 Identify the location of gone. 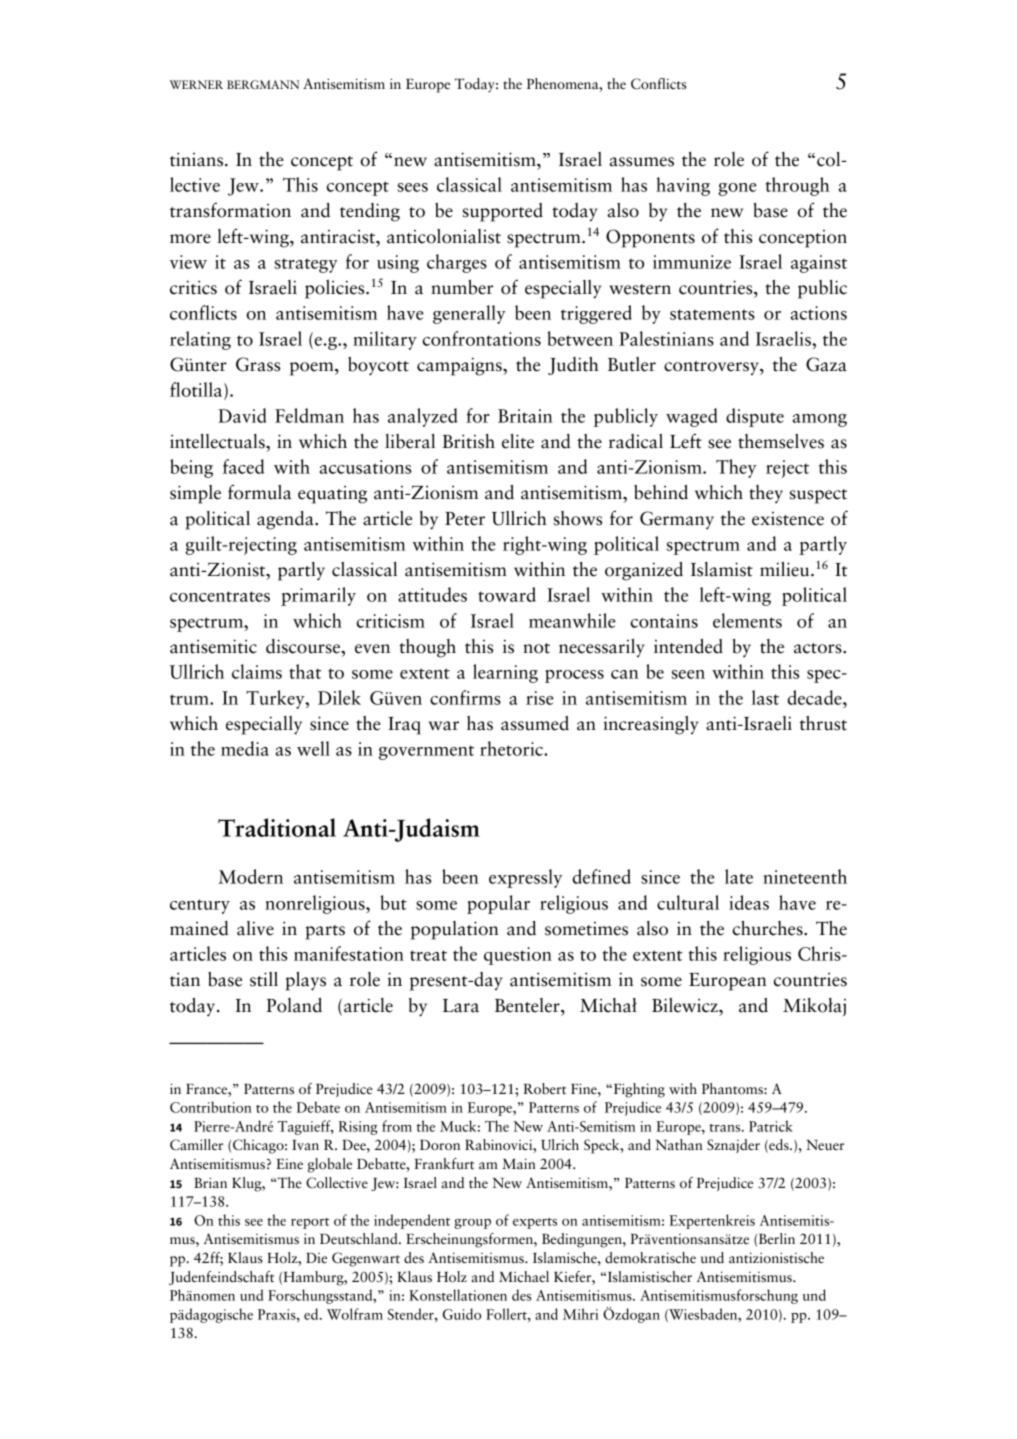
(737, 189).
